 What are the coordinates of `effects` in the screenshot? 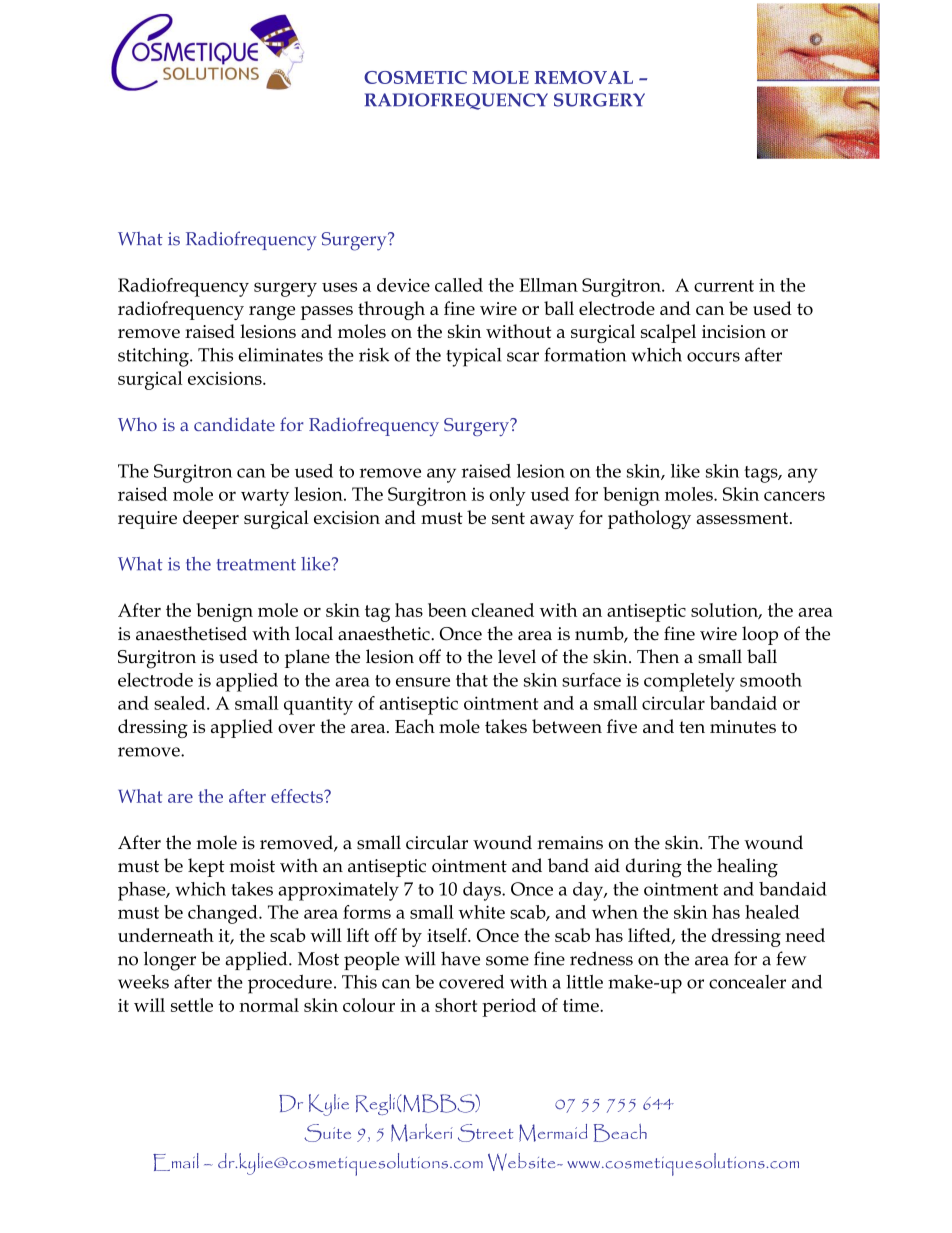 It's located at (298, 796).
